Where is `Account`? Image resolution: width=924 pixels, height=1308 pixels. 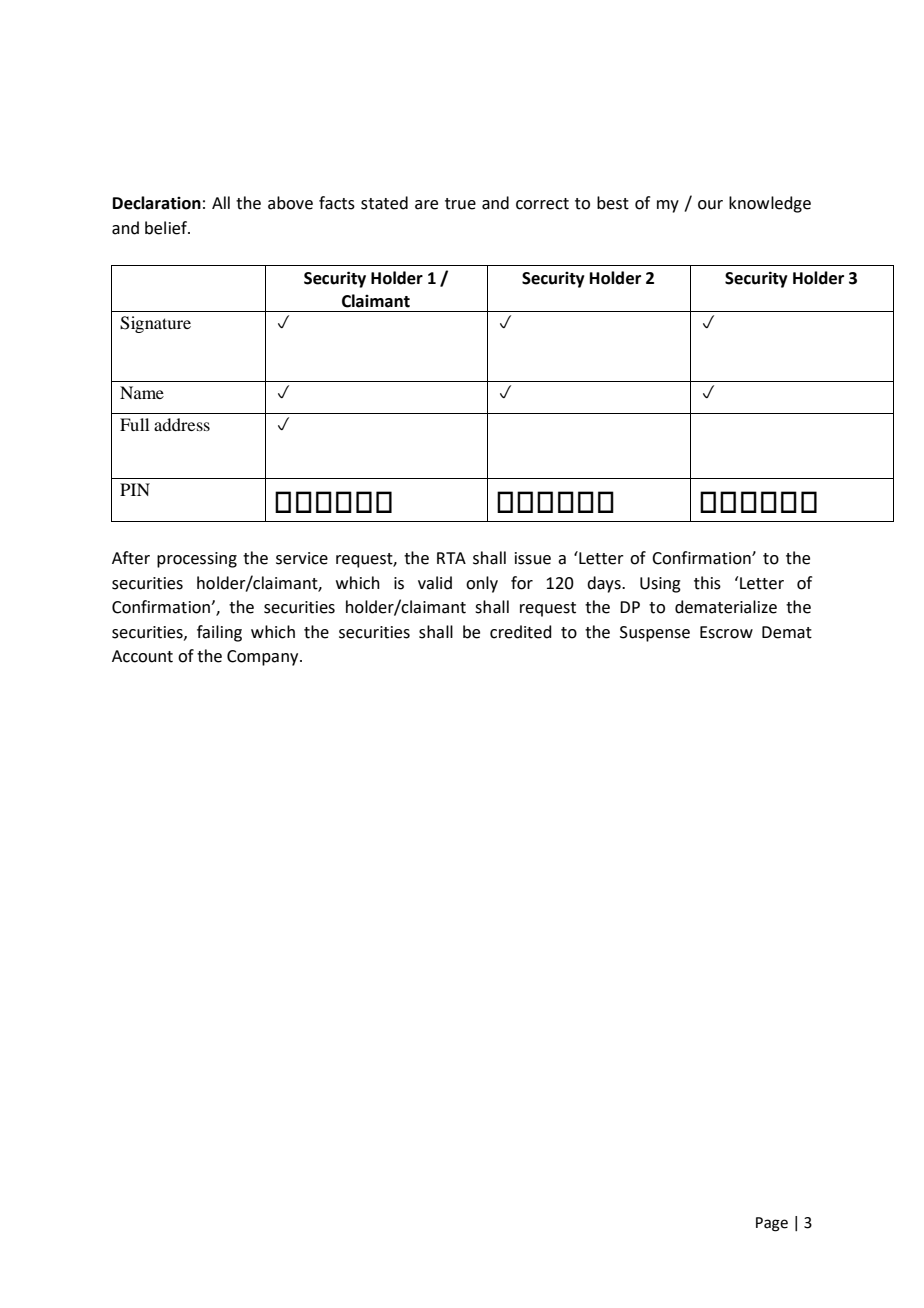
Account is located at coordinates (142, 656).
